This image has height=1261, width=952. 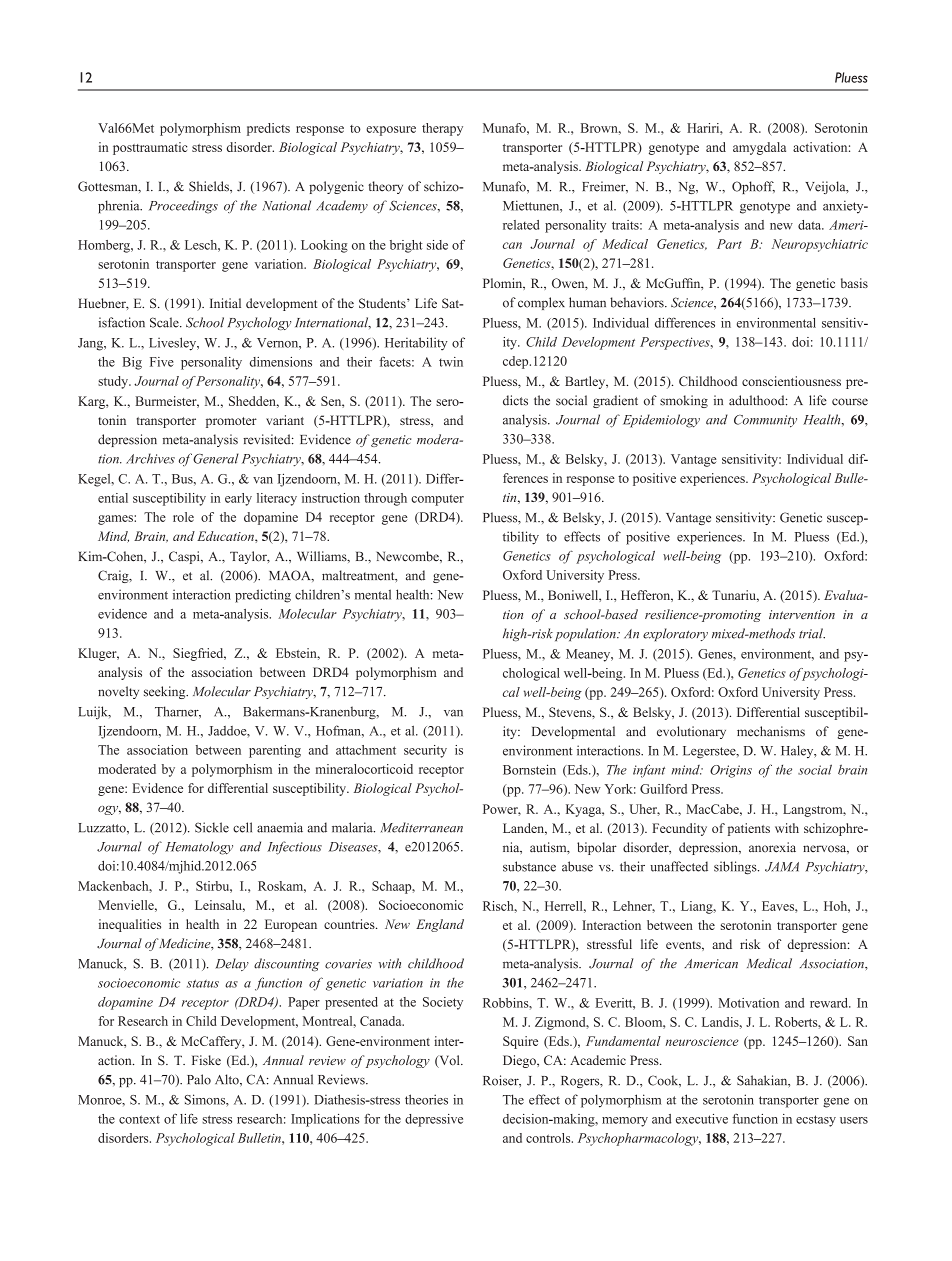 I want to click on theories, so click(x=426, y=1099).
